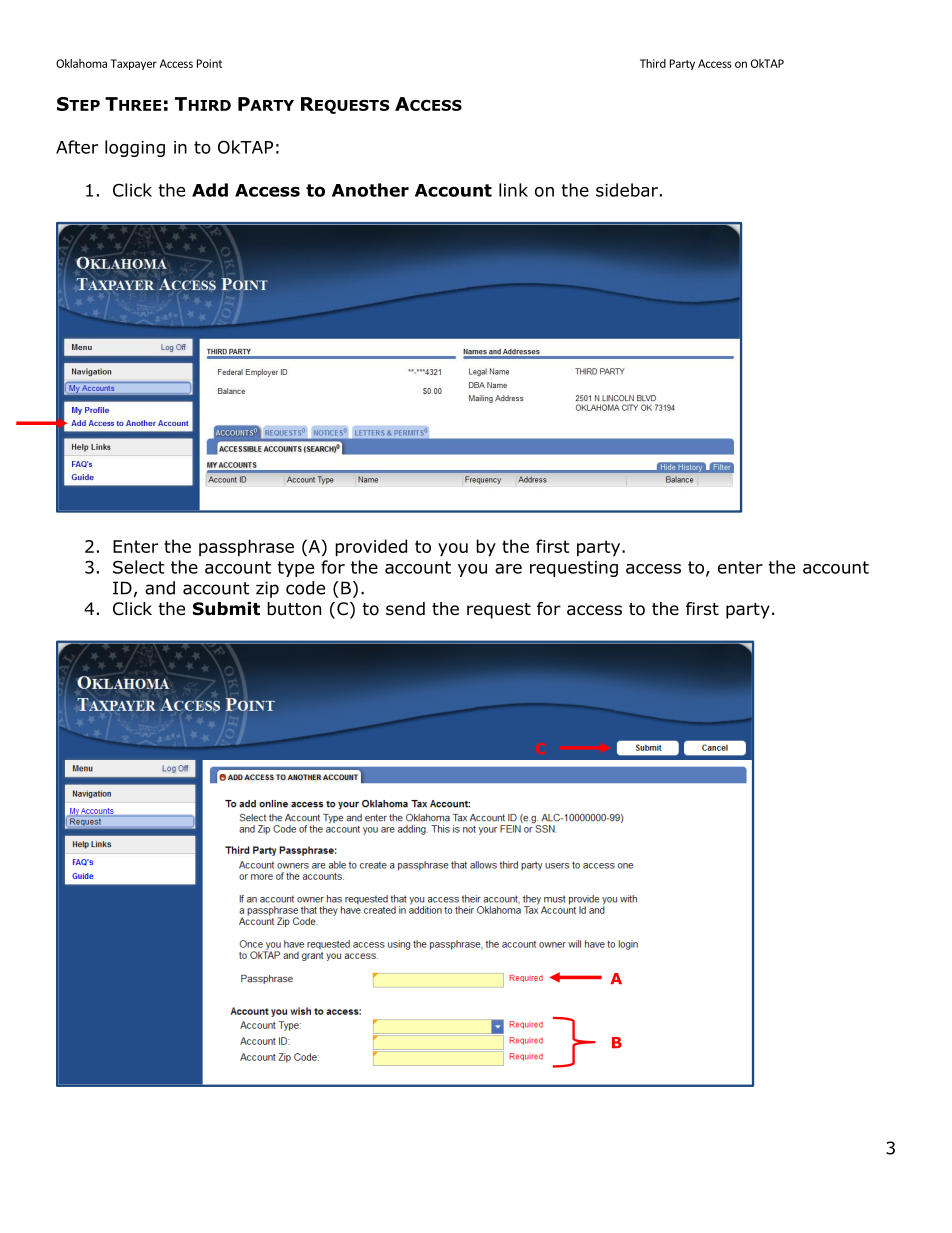  What do you see at coordinates (405, 609) in the screenshot?
I see `send` at bounding box center [405, 609].
